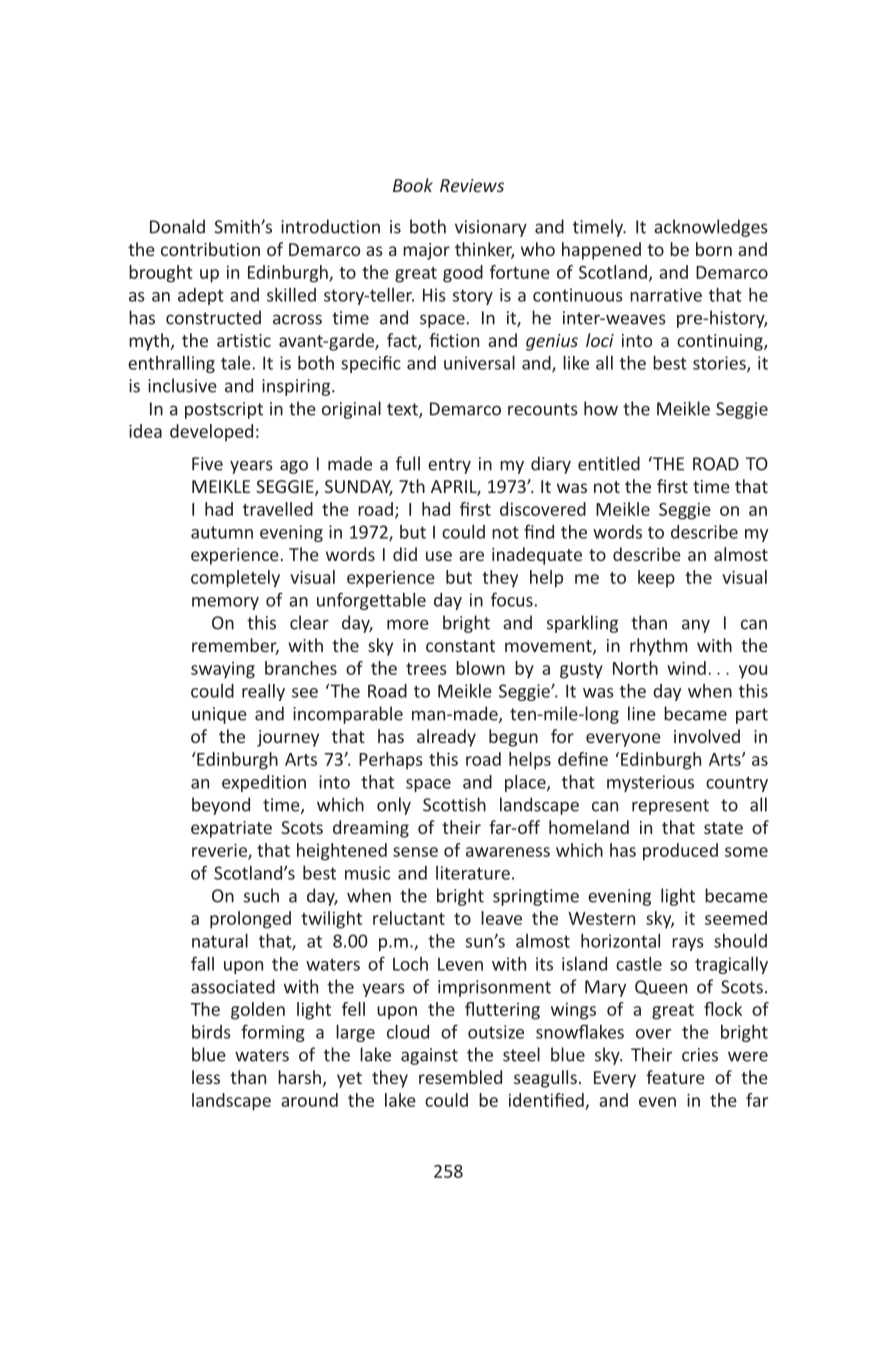 The image size is (896, 1345). What do you see at coordinates (472, 185) in the page?
I see `Reviews` at bounding box center [472, 185].
